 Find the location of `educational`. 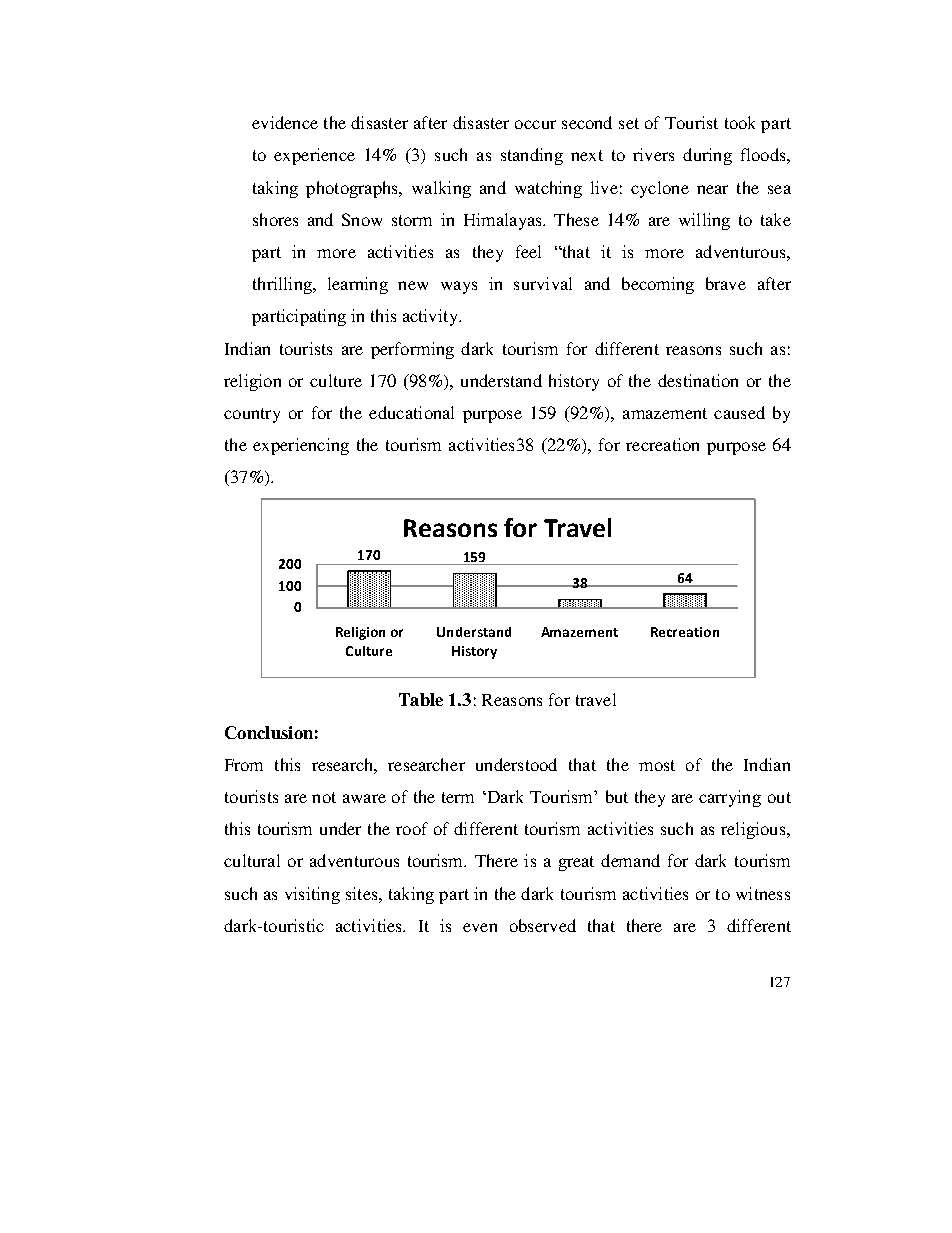

educational is located at coordinates (411, 412).
